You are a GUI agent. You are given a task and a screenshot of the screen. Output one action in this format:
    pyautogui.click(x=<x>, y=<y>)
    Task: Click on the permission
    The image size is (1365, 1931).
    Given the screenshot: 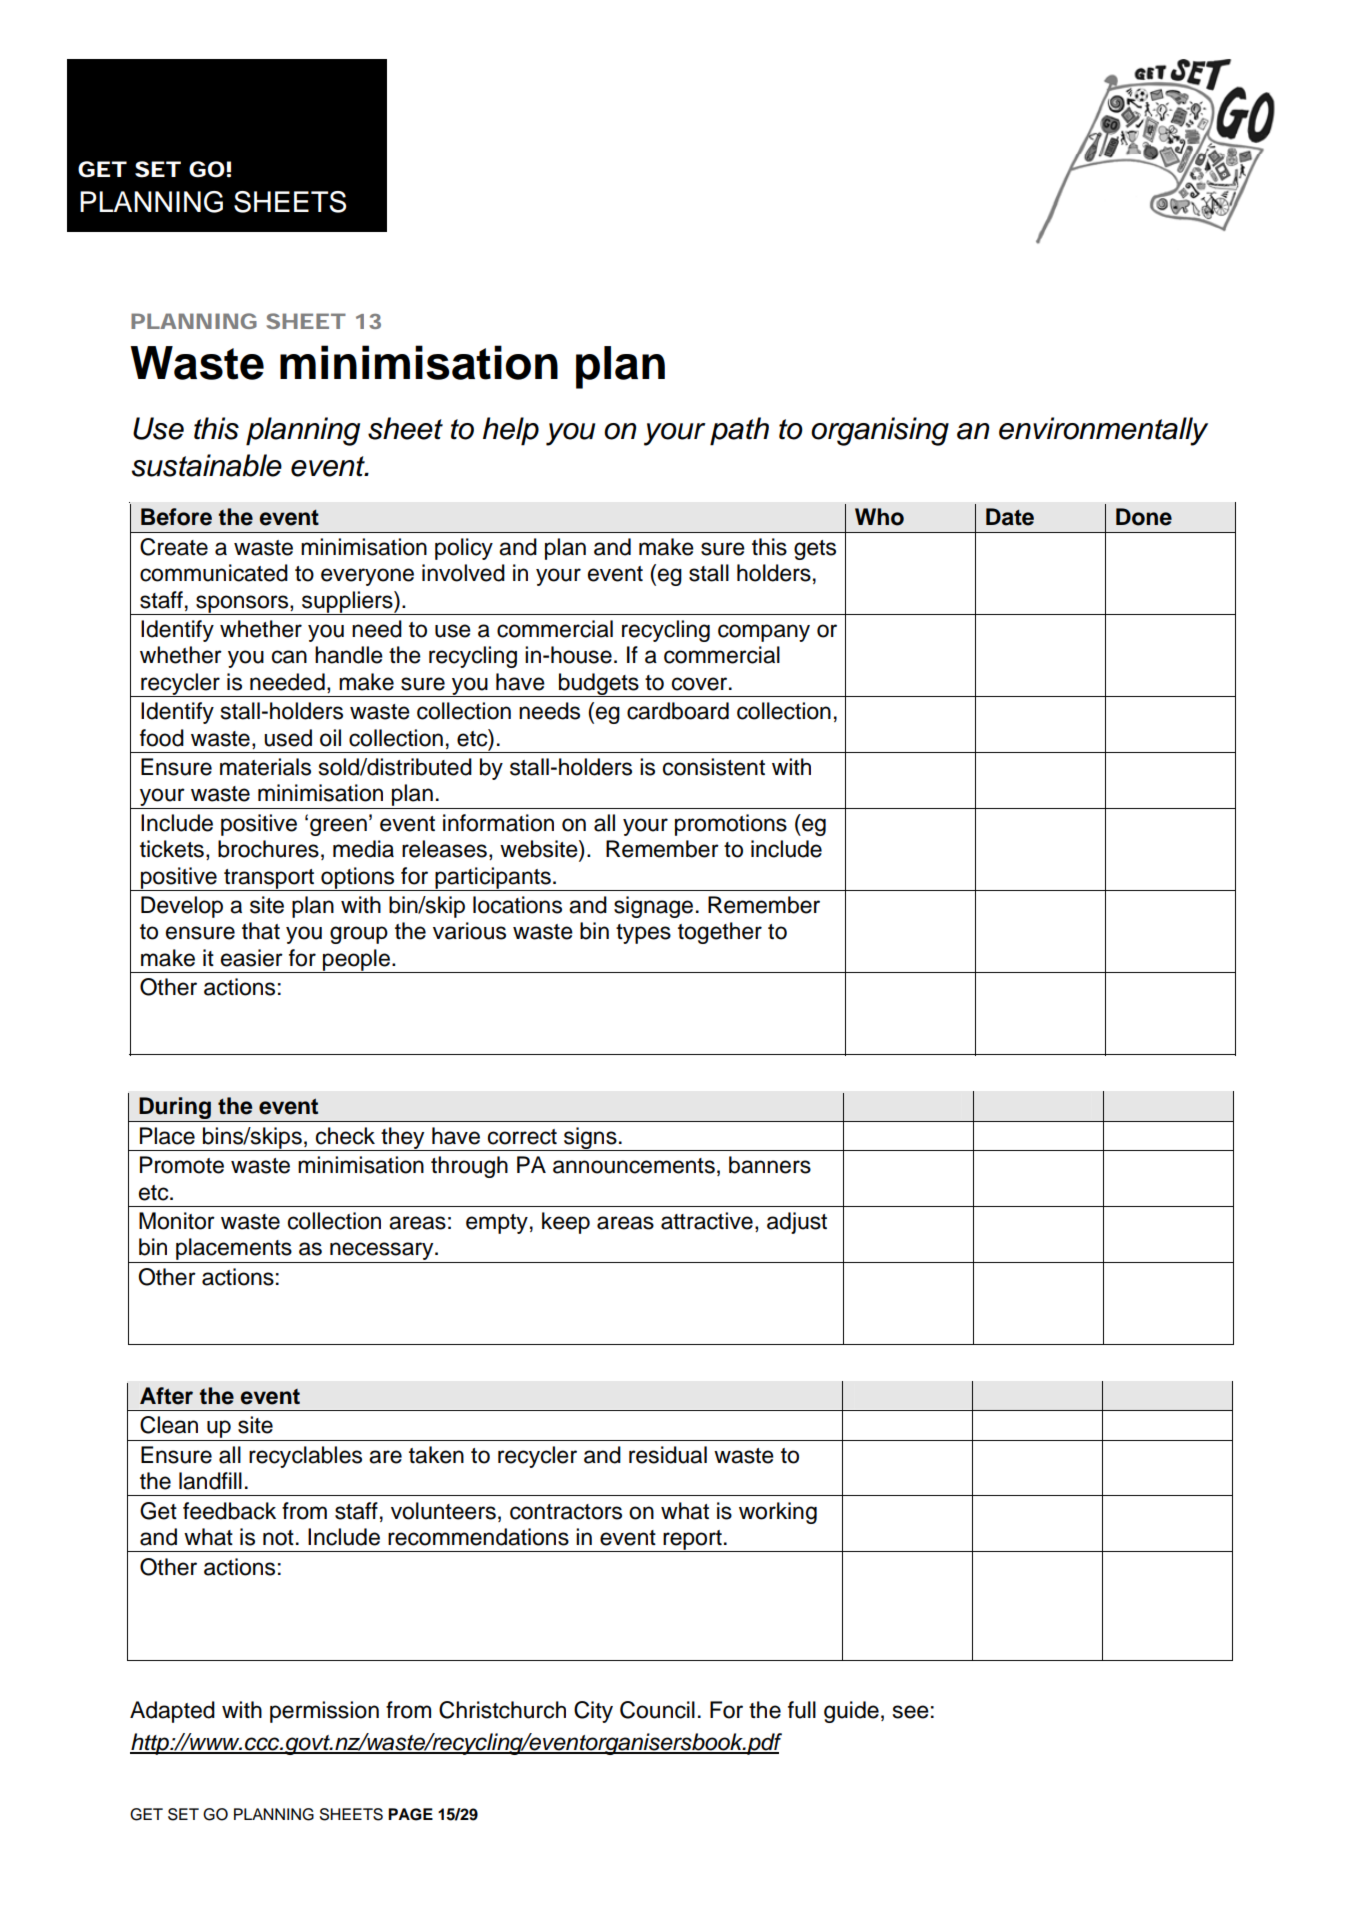 What is the action you would take?
    pyautogui.click(x=324, y=1712)
